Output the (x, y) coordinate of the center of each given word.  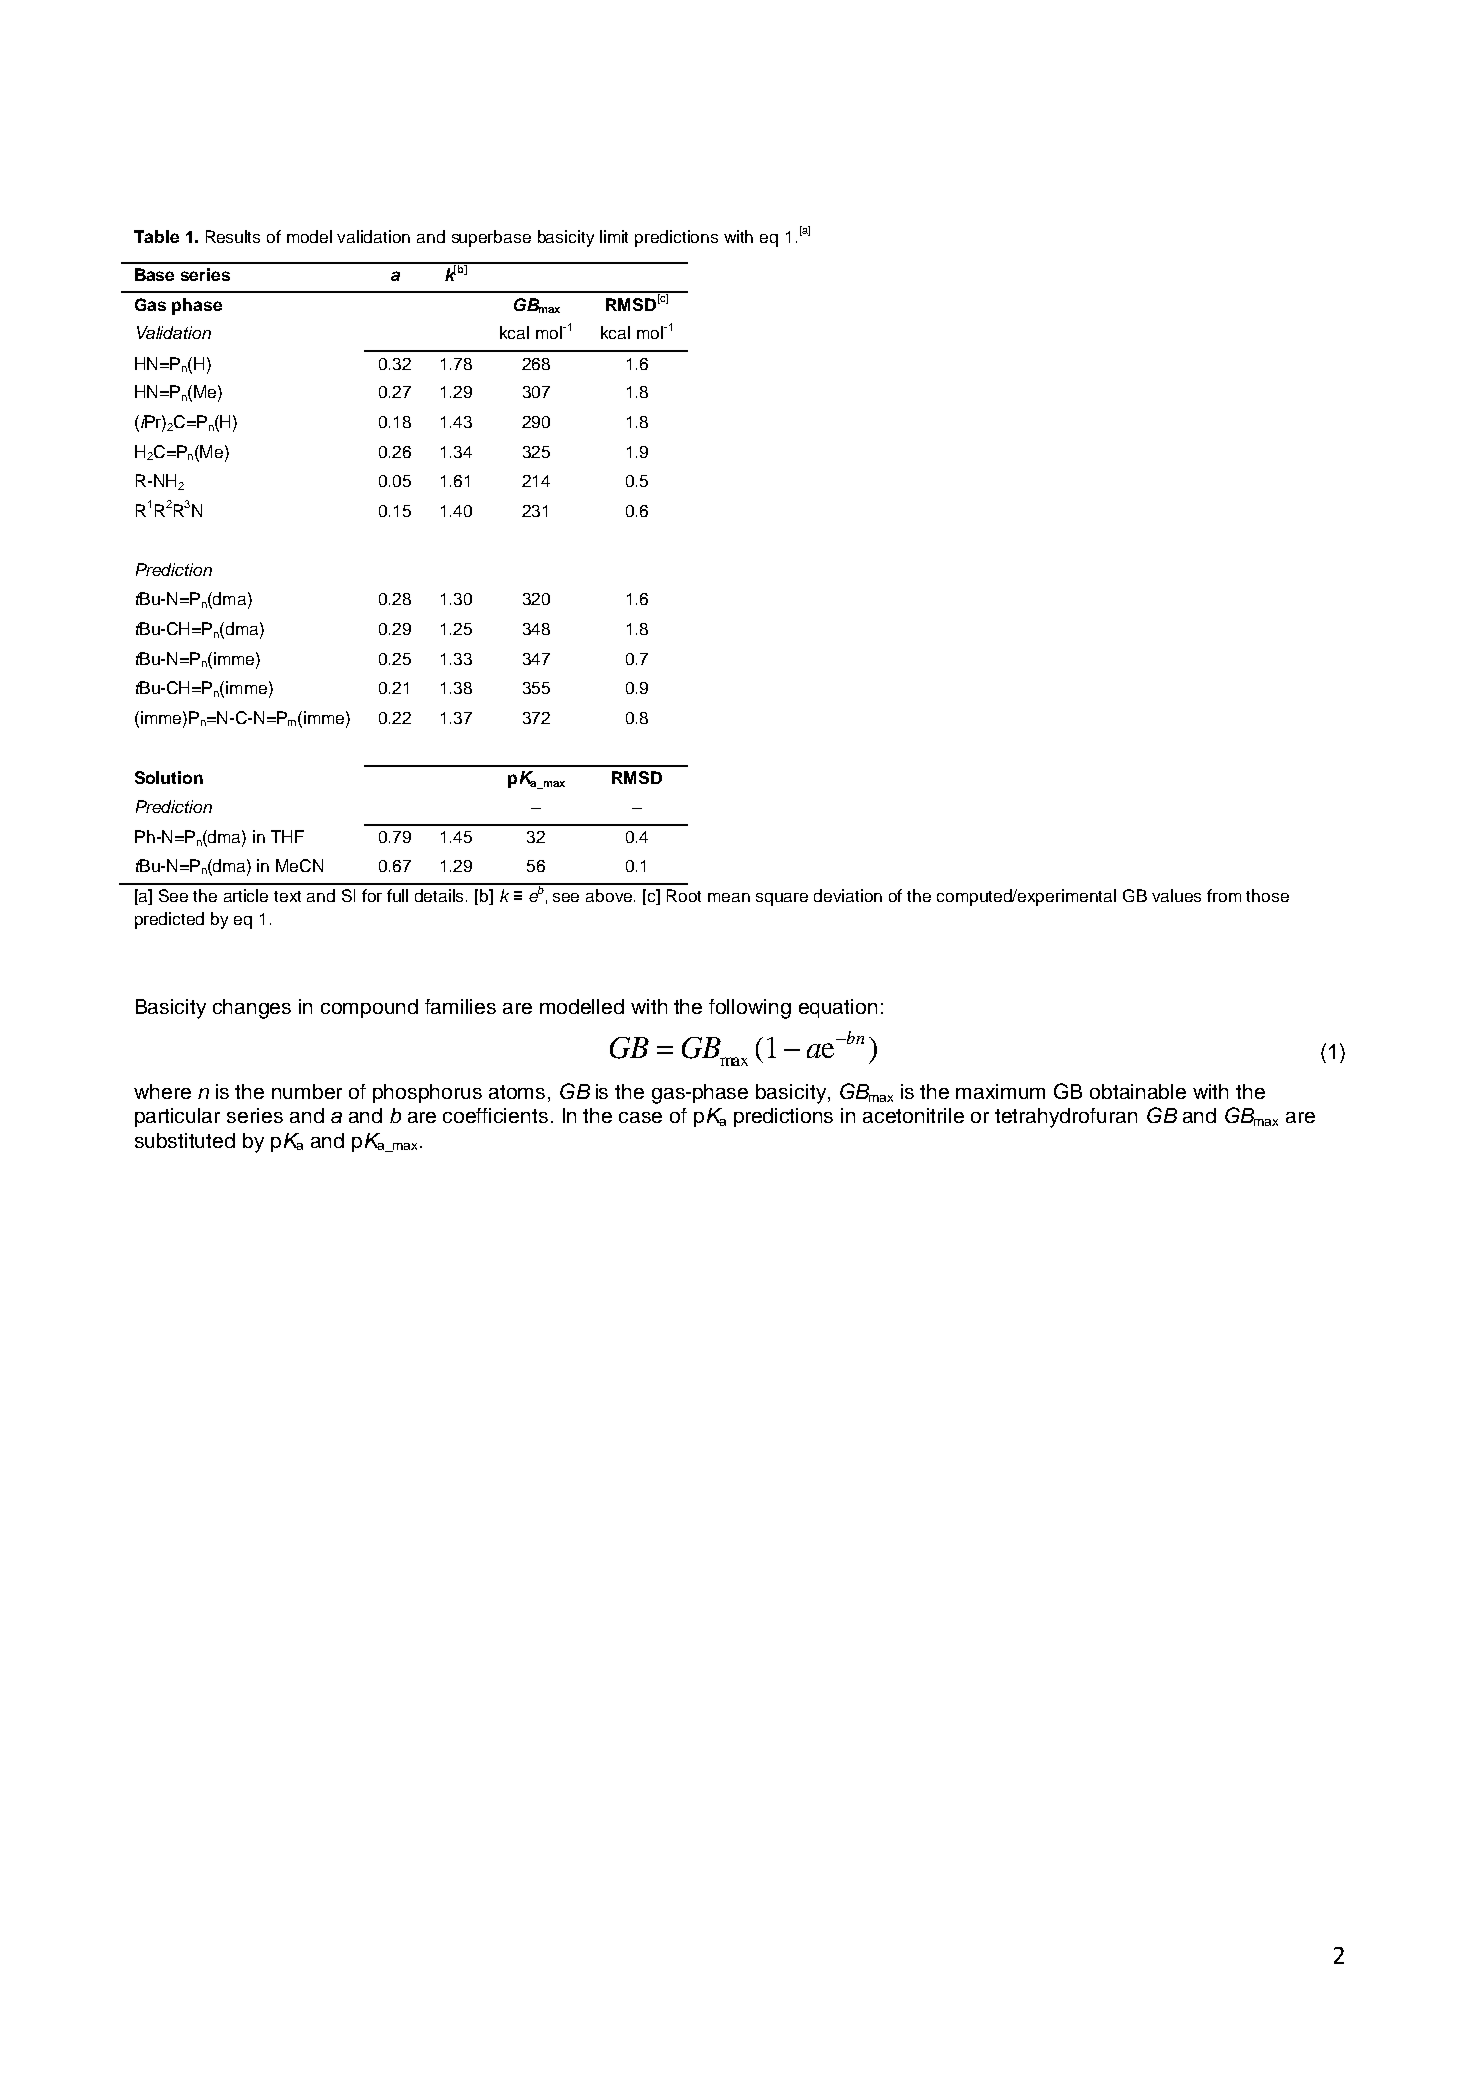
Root (684, 895)
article (246, 895)
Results (233, 236)
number (307, 1091)
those (1267, 895)
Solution (169, 777)
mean (729, 897)
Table (156, 236)
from (1224, 895)
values (1176, 895)
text (287, 896)
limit (614, 236)
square (782, 899)
